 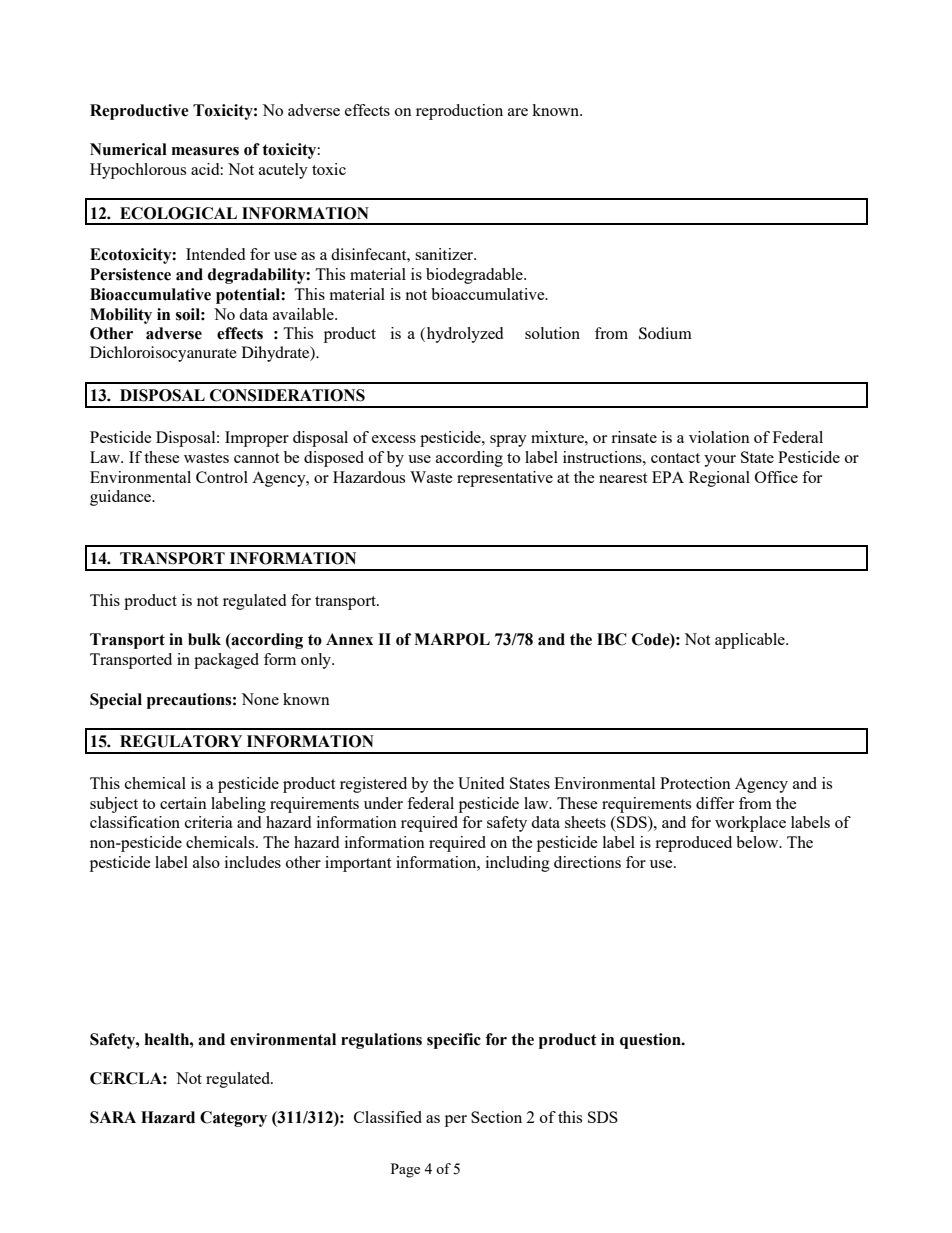 I want to click on Annex, so click(x=349, y=639).
